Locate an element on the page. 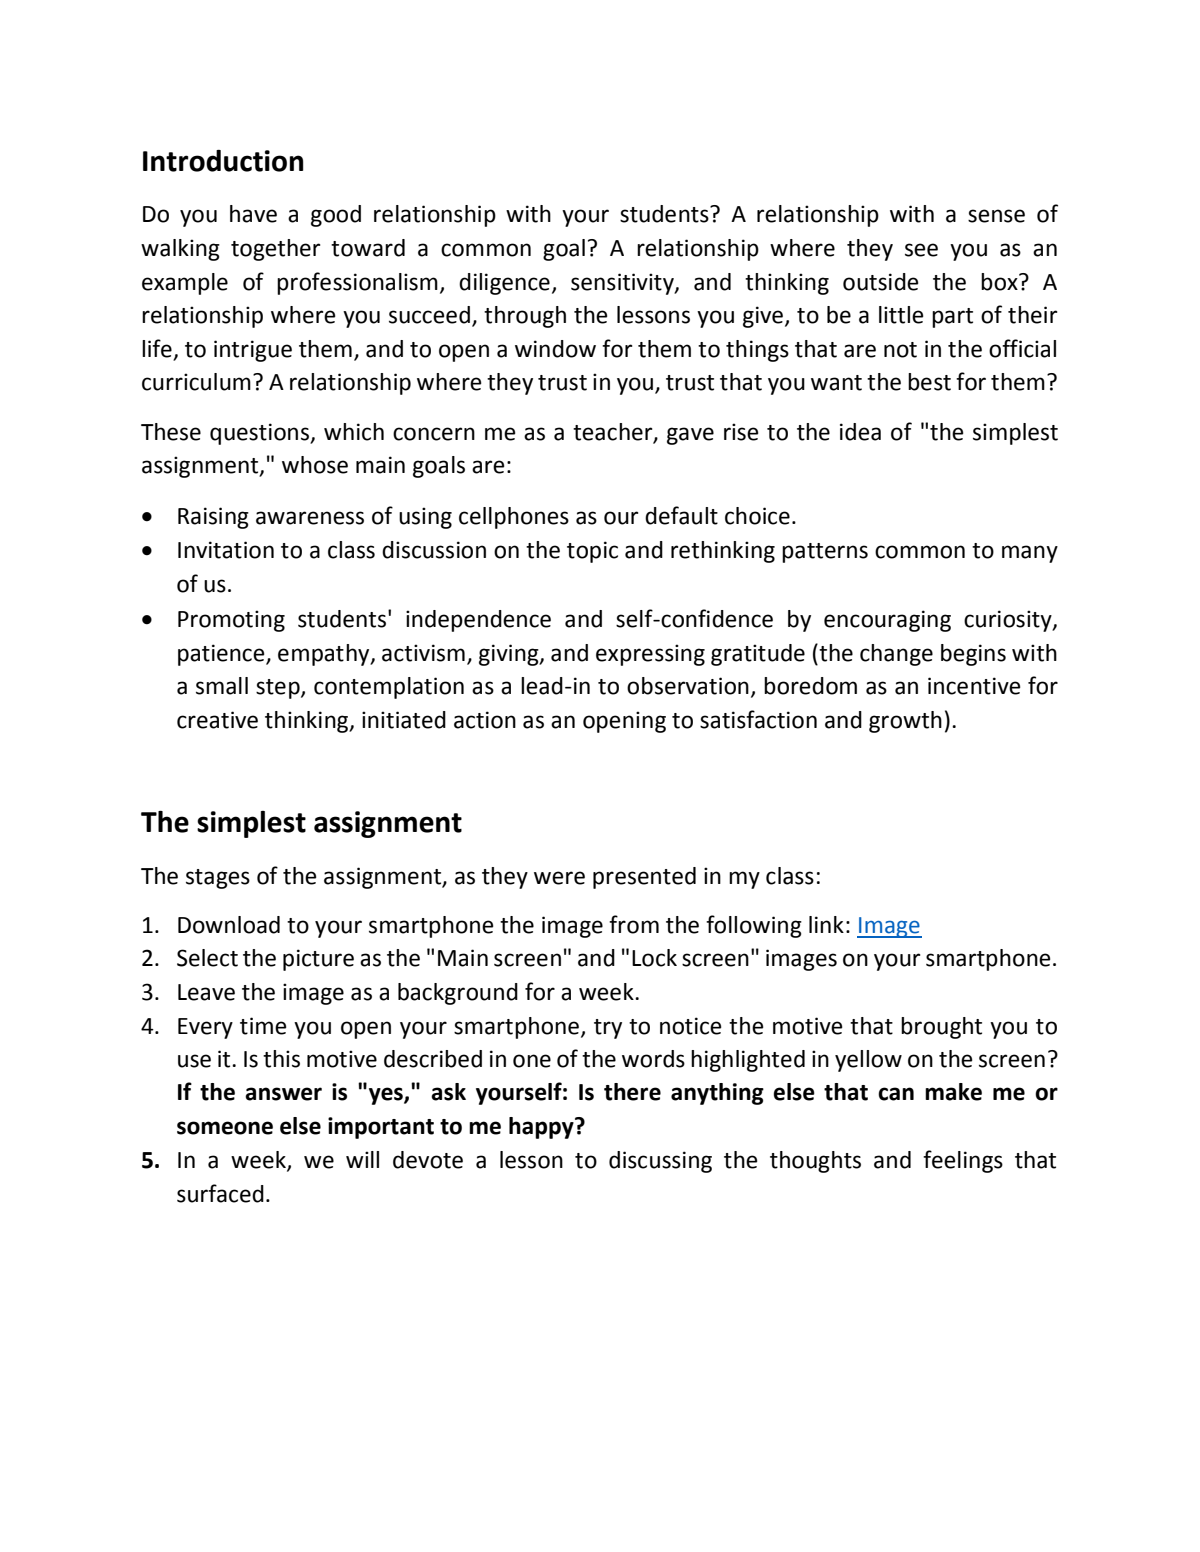 The image size is (1200, 1552). expressing is located at coordinates (650, 655).
